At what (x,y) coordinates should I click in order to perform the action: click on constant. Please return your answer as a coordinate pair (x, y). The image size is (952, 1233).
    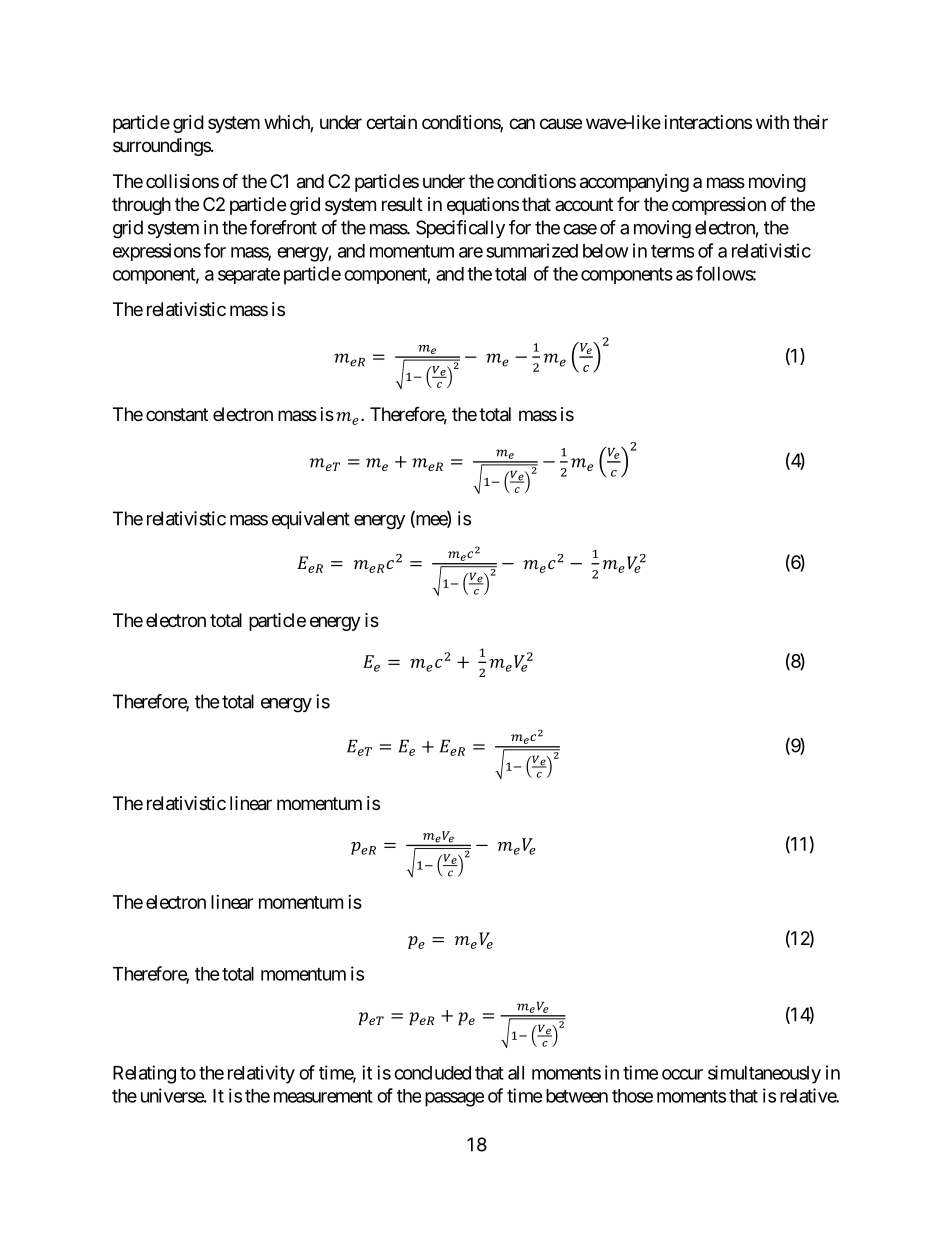
    Looking at the image, I should click on (177, 415).
